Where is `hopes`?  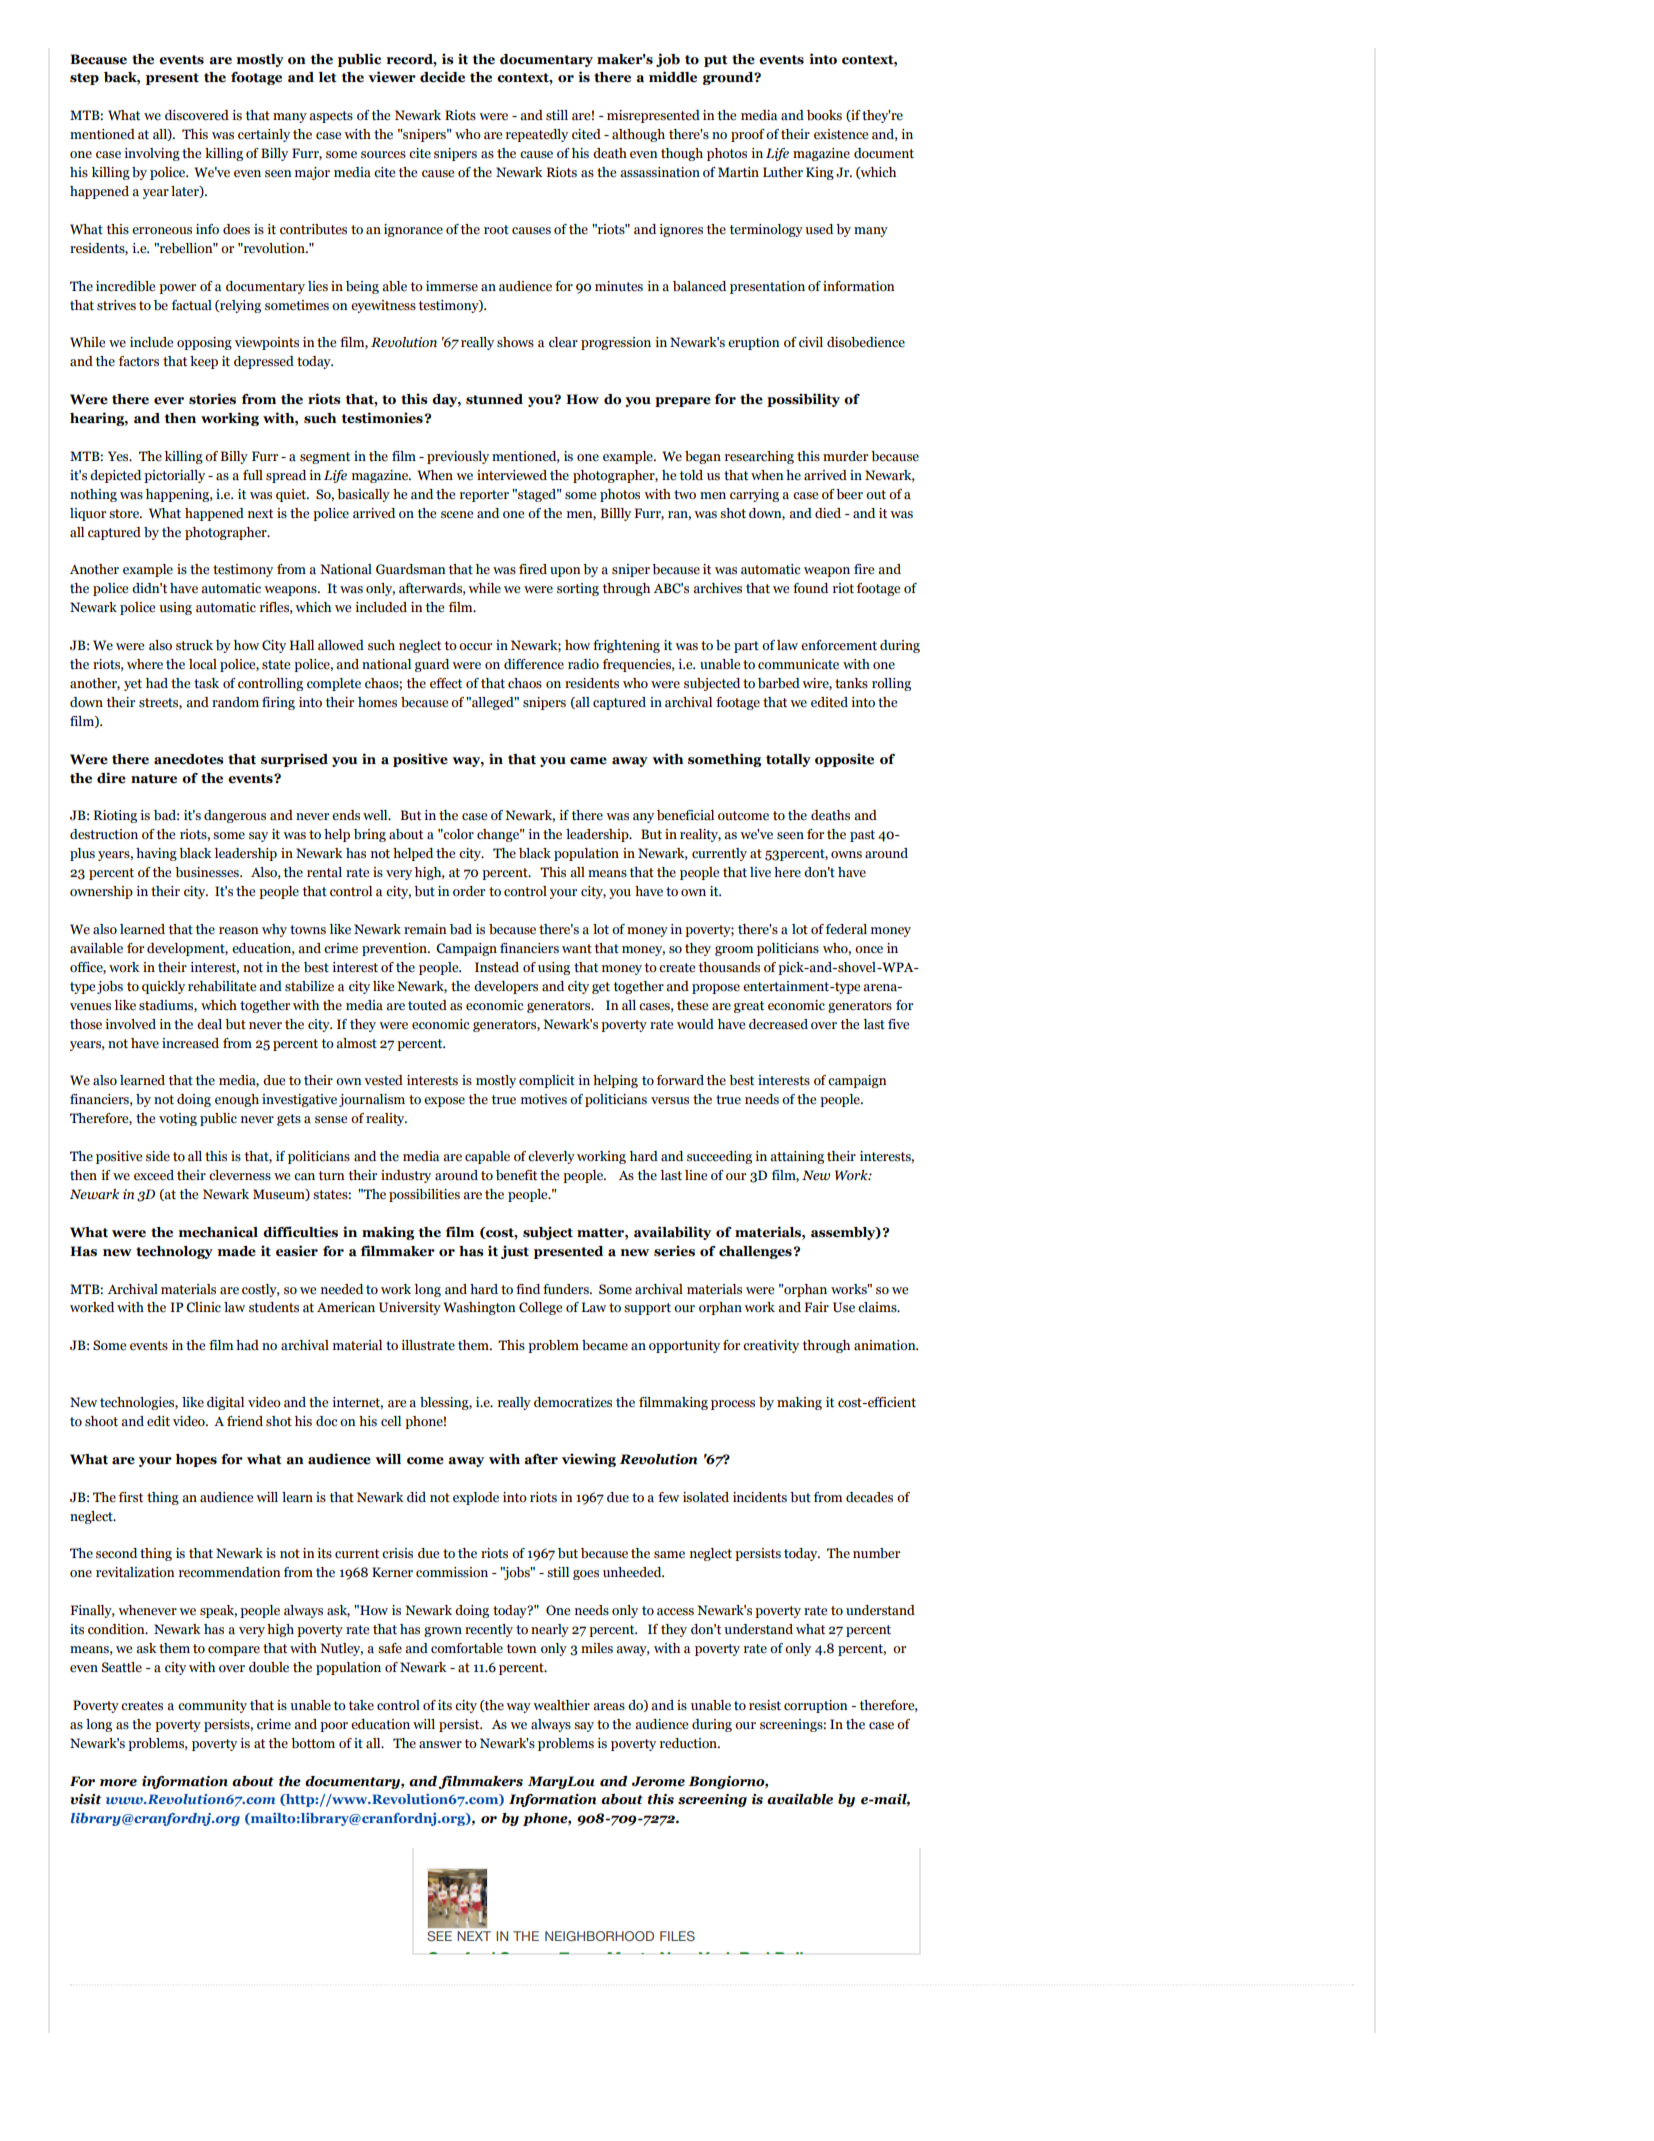 hopes is located at coordinates (196, 1460).
